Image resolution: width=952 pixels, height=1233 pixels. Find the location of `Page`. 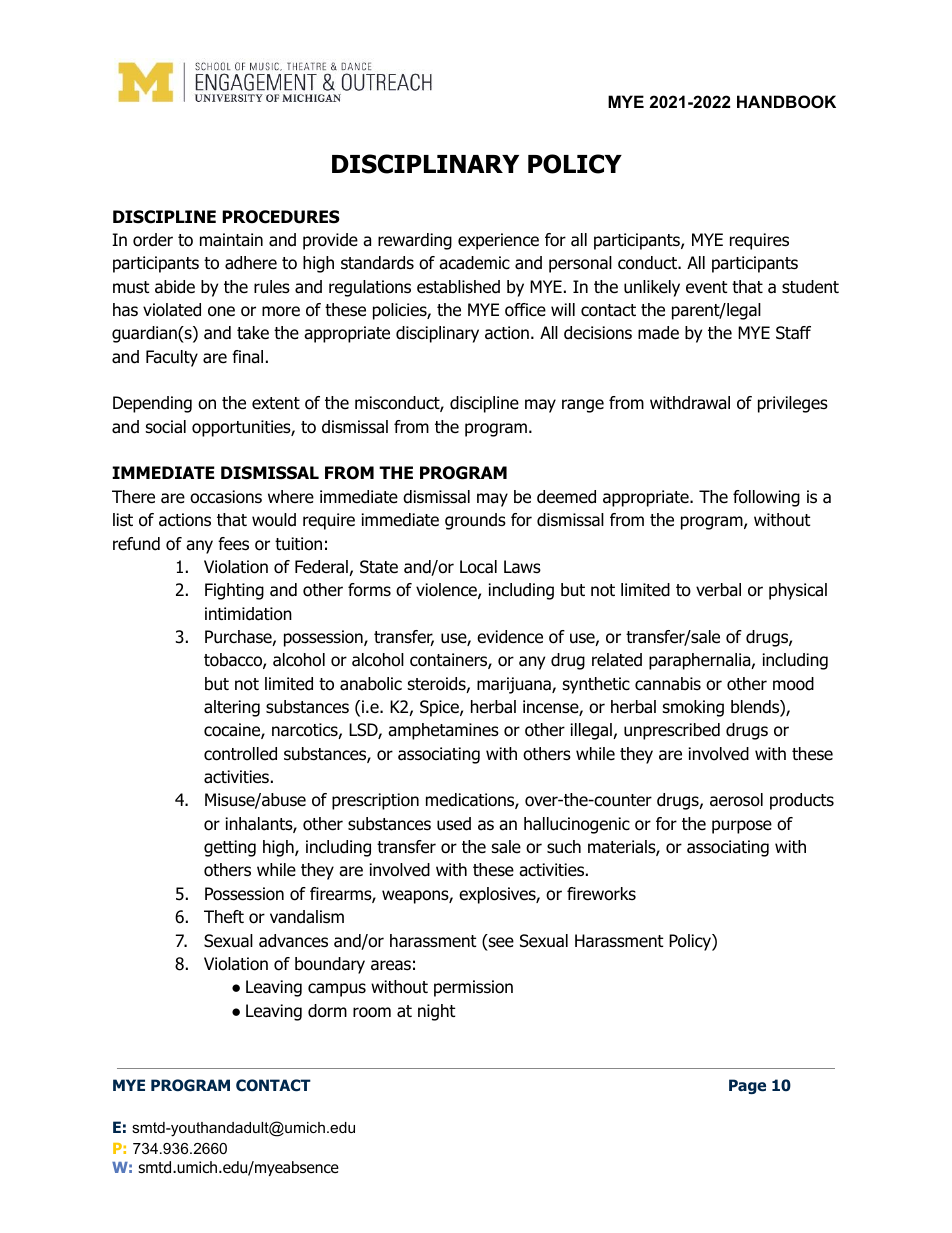

Page is located at coordinates (747, 1086).
